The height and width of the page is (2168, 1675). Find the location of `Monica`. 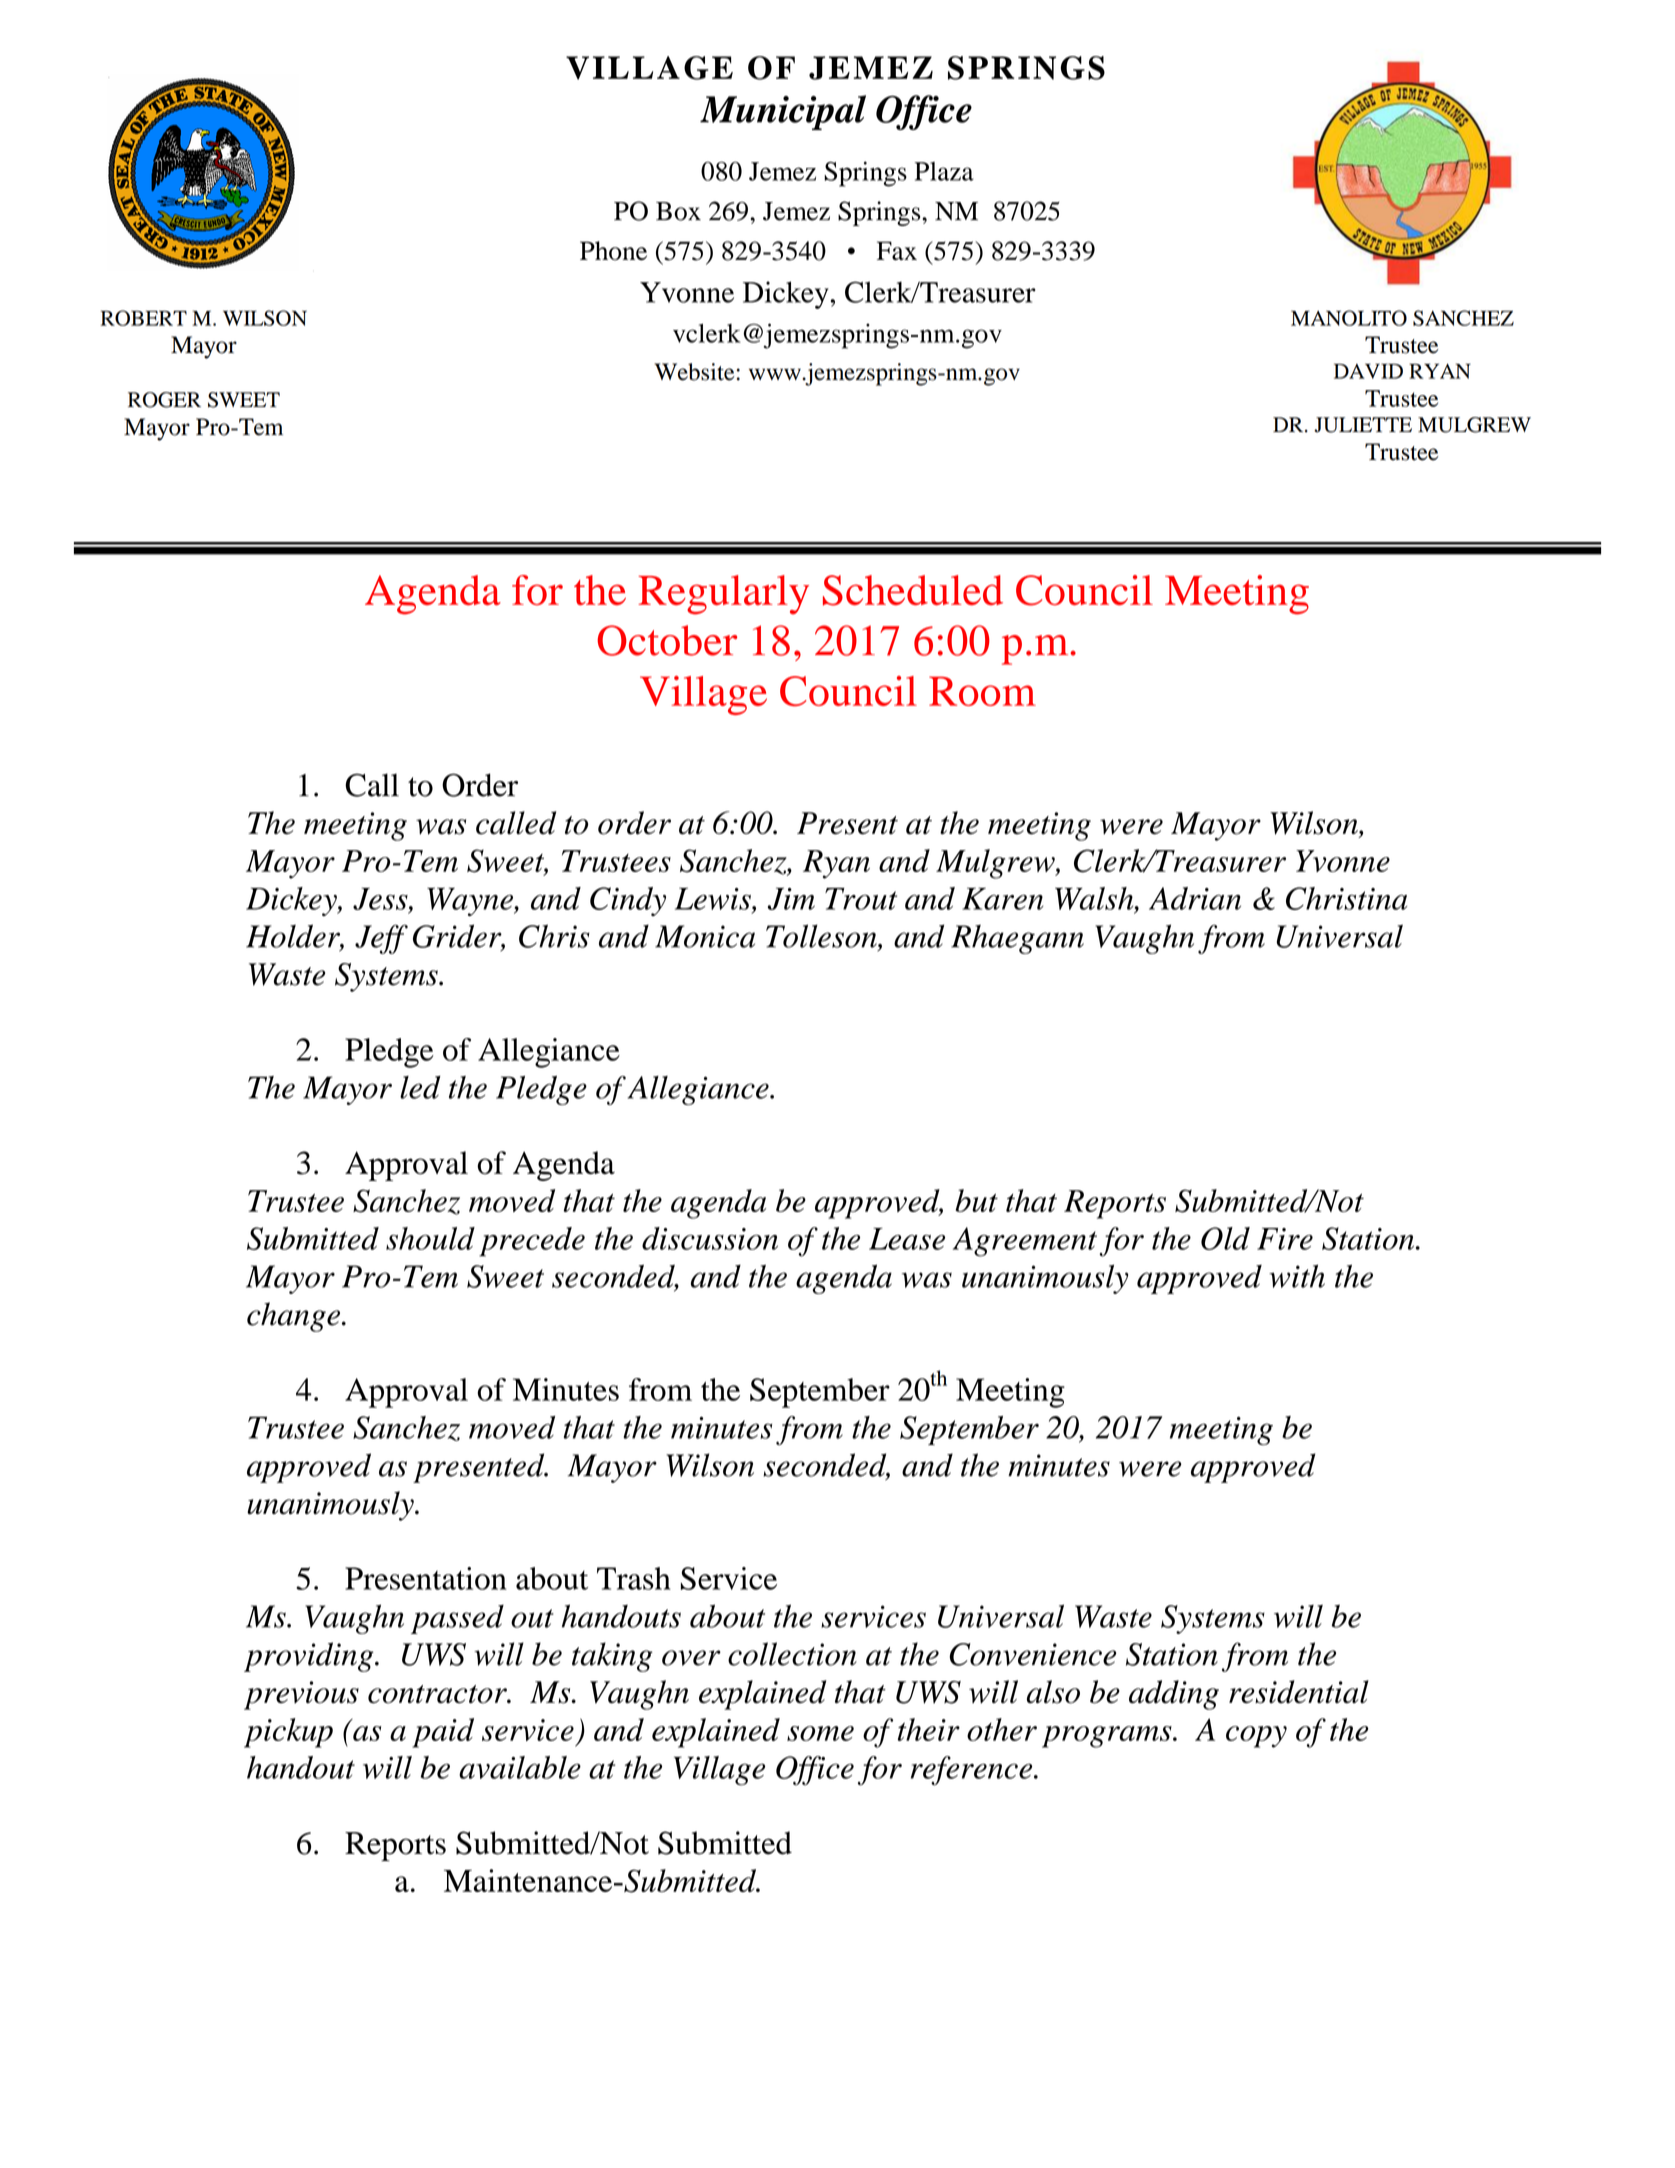

Monica is located at coordinates (705, 936).
